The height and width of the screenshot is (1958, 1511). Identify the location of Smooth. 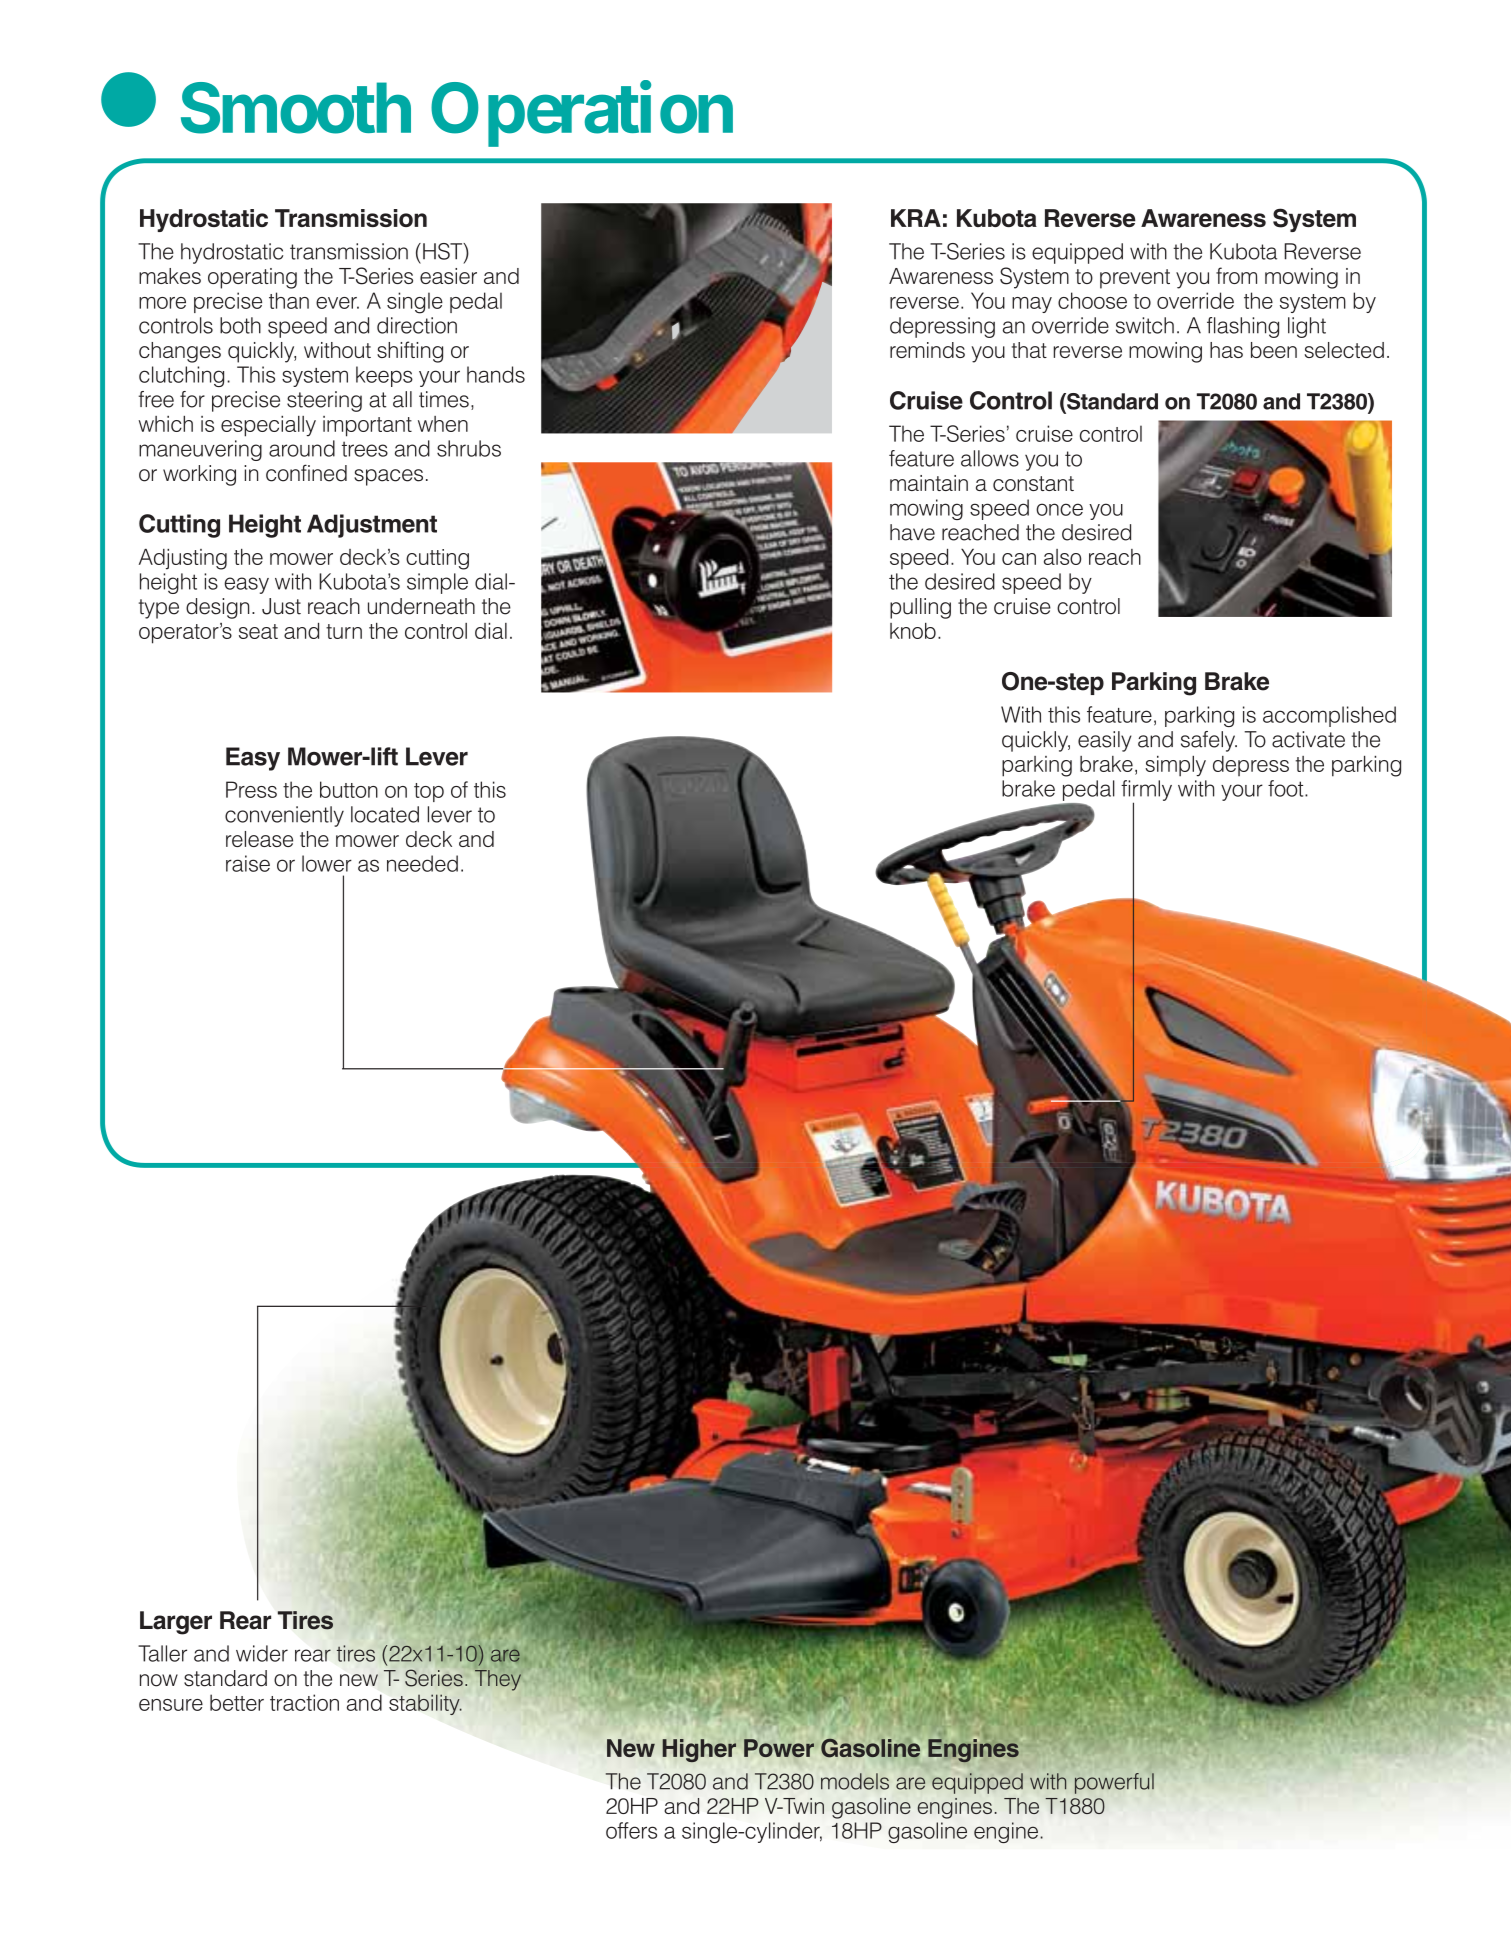
(296, 108).
